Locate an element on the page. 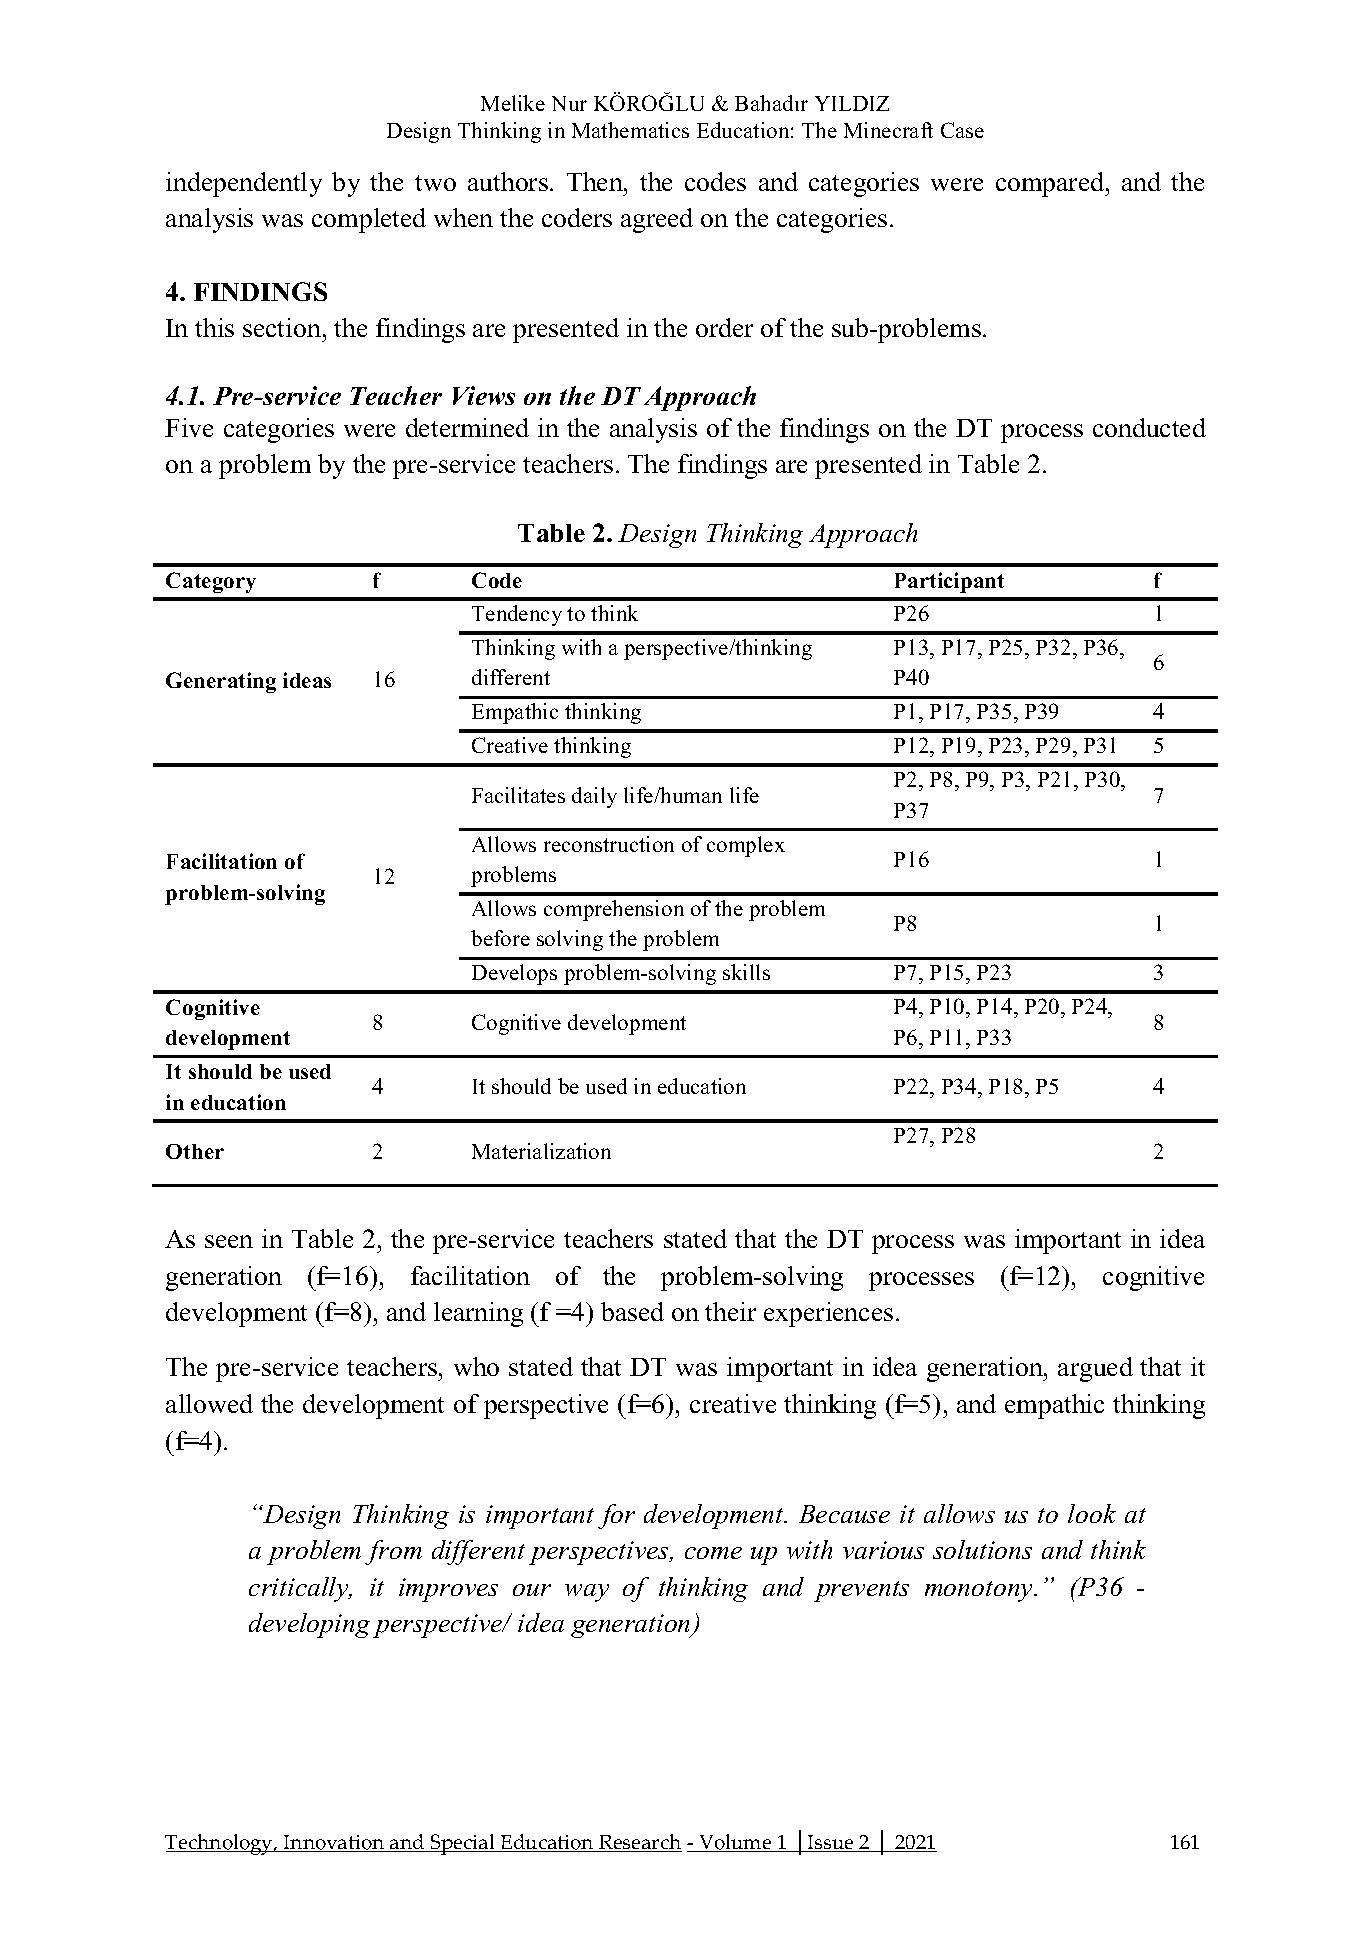  Participant is located at coordinates (949, 582).
